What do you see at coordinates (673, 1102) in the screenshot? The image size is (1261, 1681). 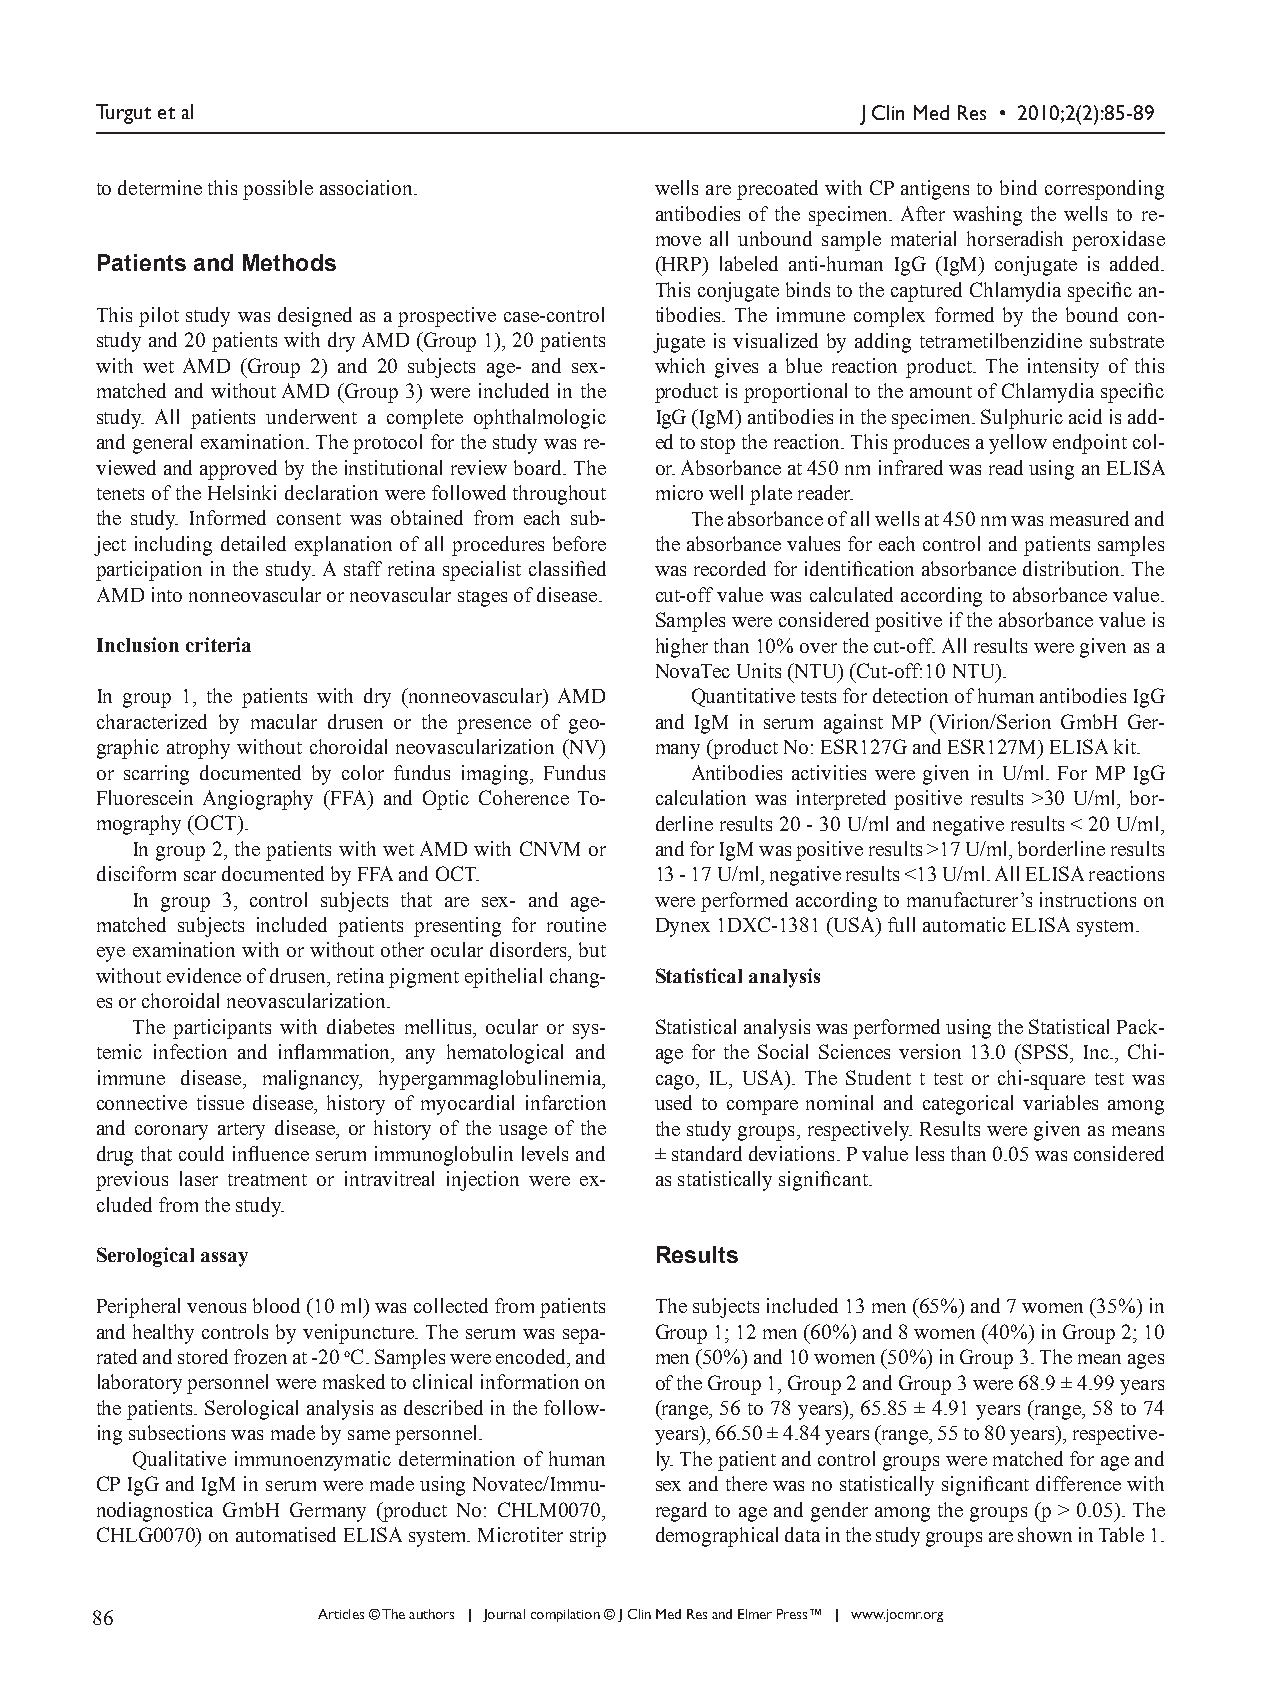 I see `used` at bounding box center [673, 1102].
